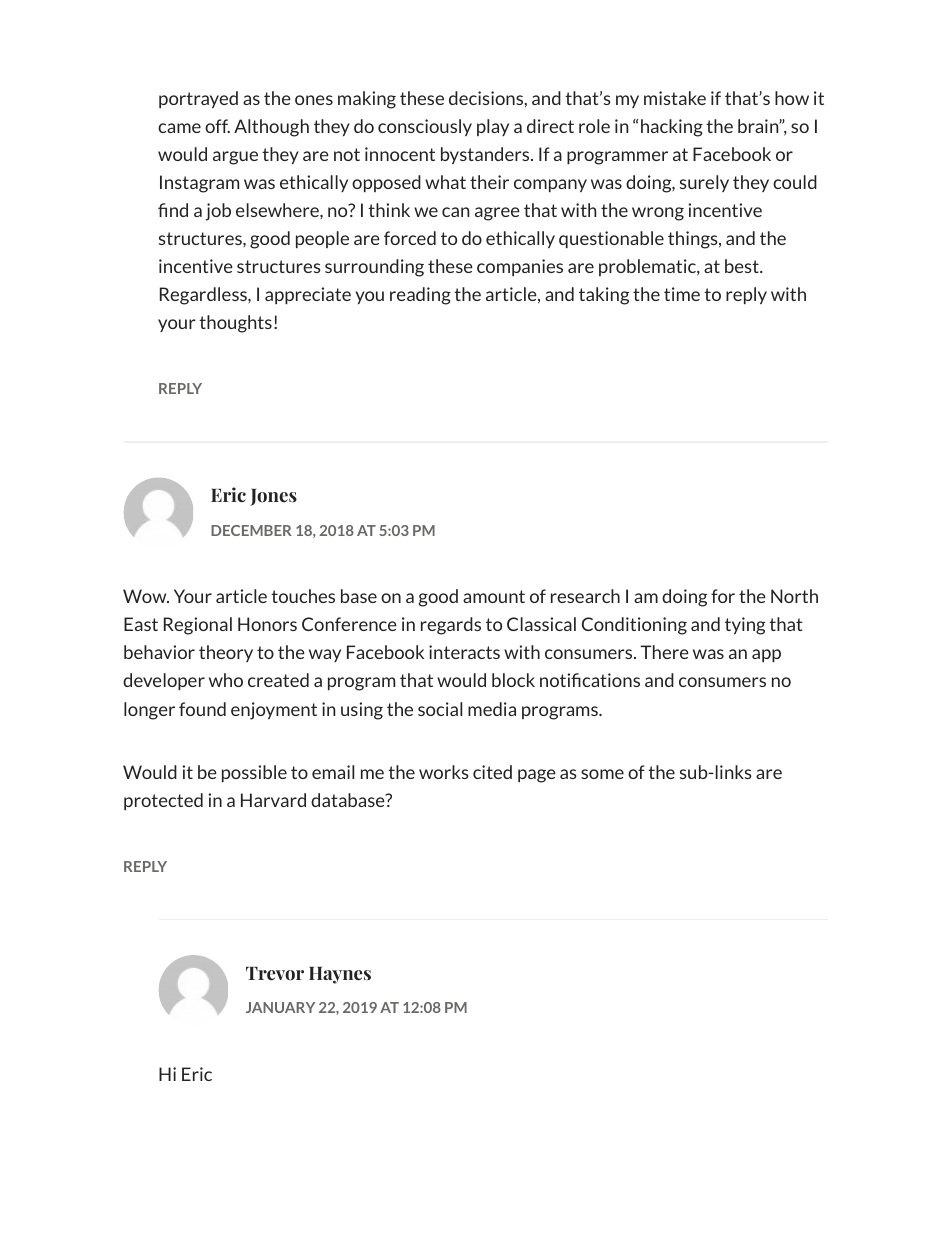  What do you see at coordinates (602, 774) in the image?
I see `some` at bounding box center [602, 774].
